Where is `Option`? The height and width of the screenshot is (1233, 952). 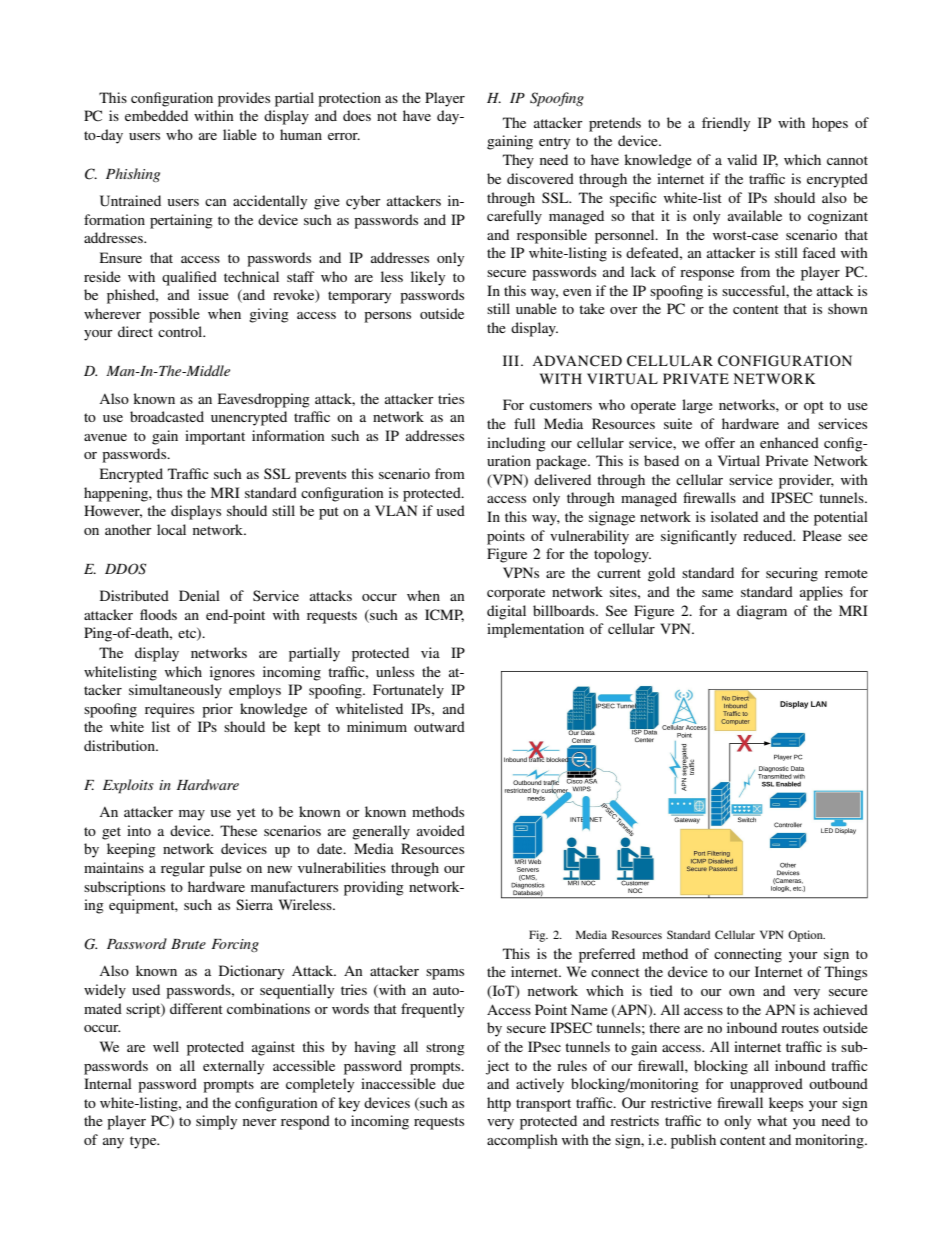 Option is located at coordinates (806, 936).
